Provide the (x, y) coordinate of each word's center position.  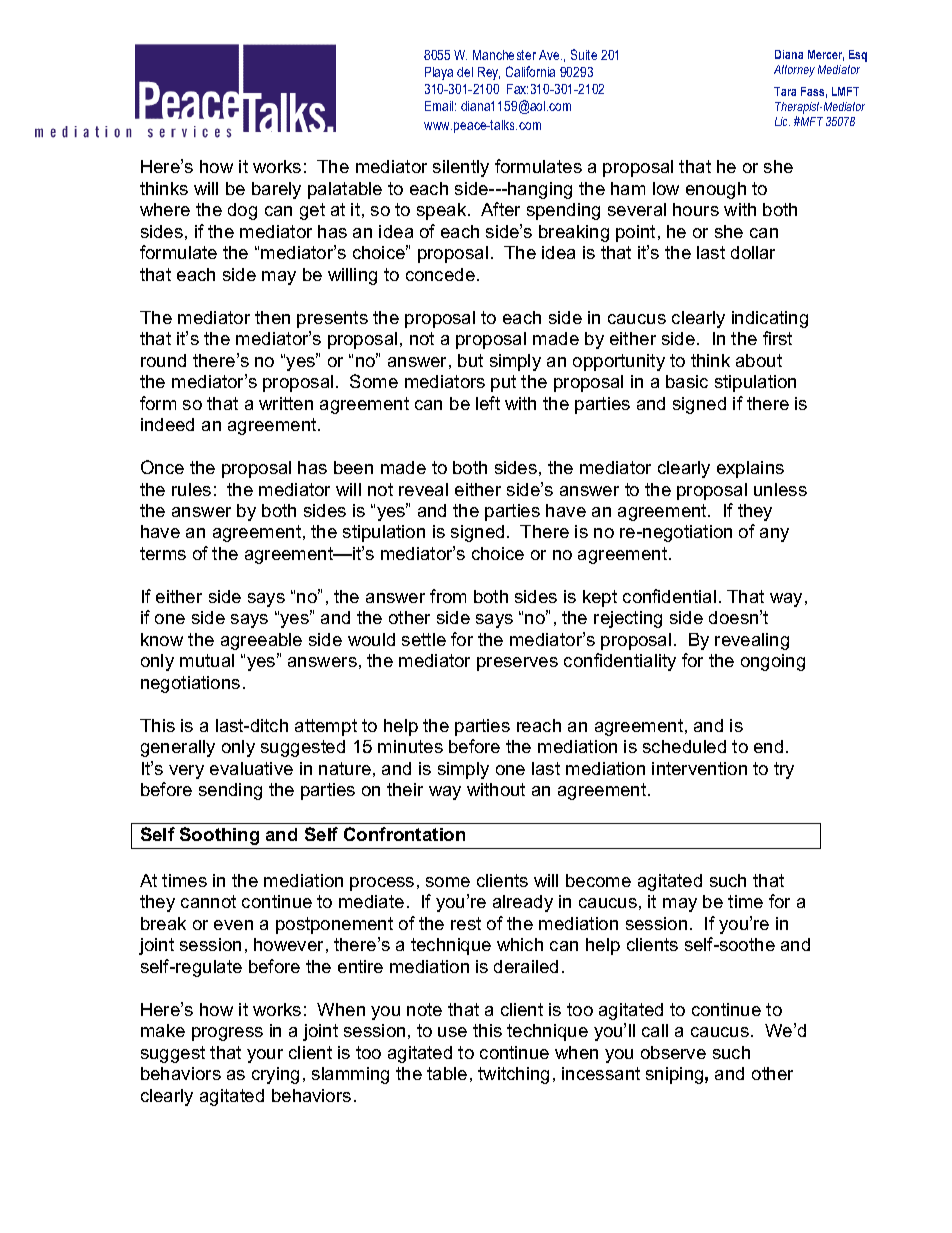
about (759, 360)
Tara (785, 91)
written (286, 403)
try (784, 770)
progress (227, 1034)
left (488, 403)
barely (276, 190)
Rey (489, 73)
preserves (517, 664)
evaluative (251, 768)
